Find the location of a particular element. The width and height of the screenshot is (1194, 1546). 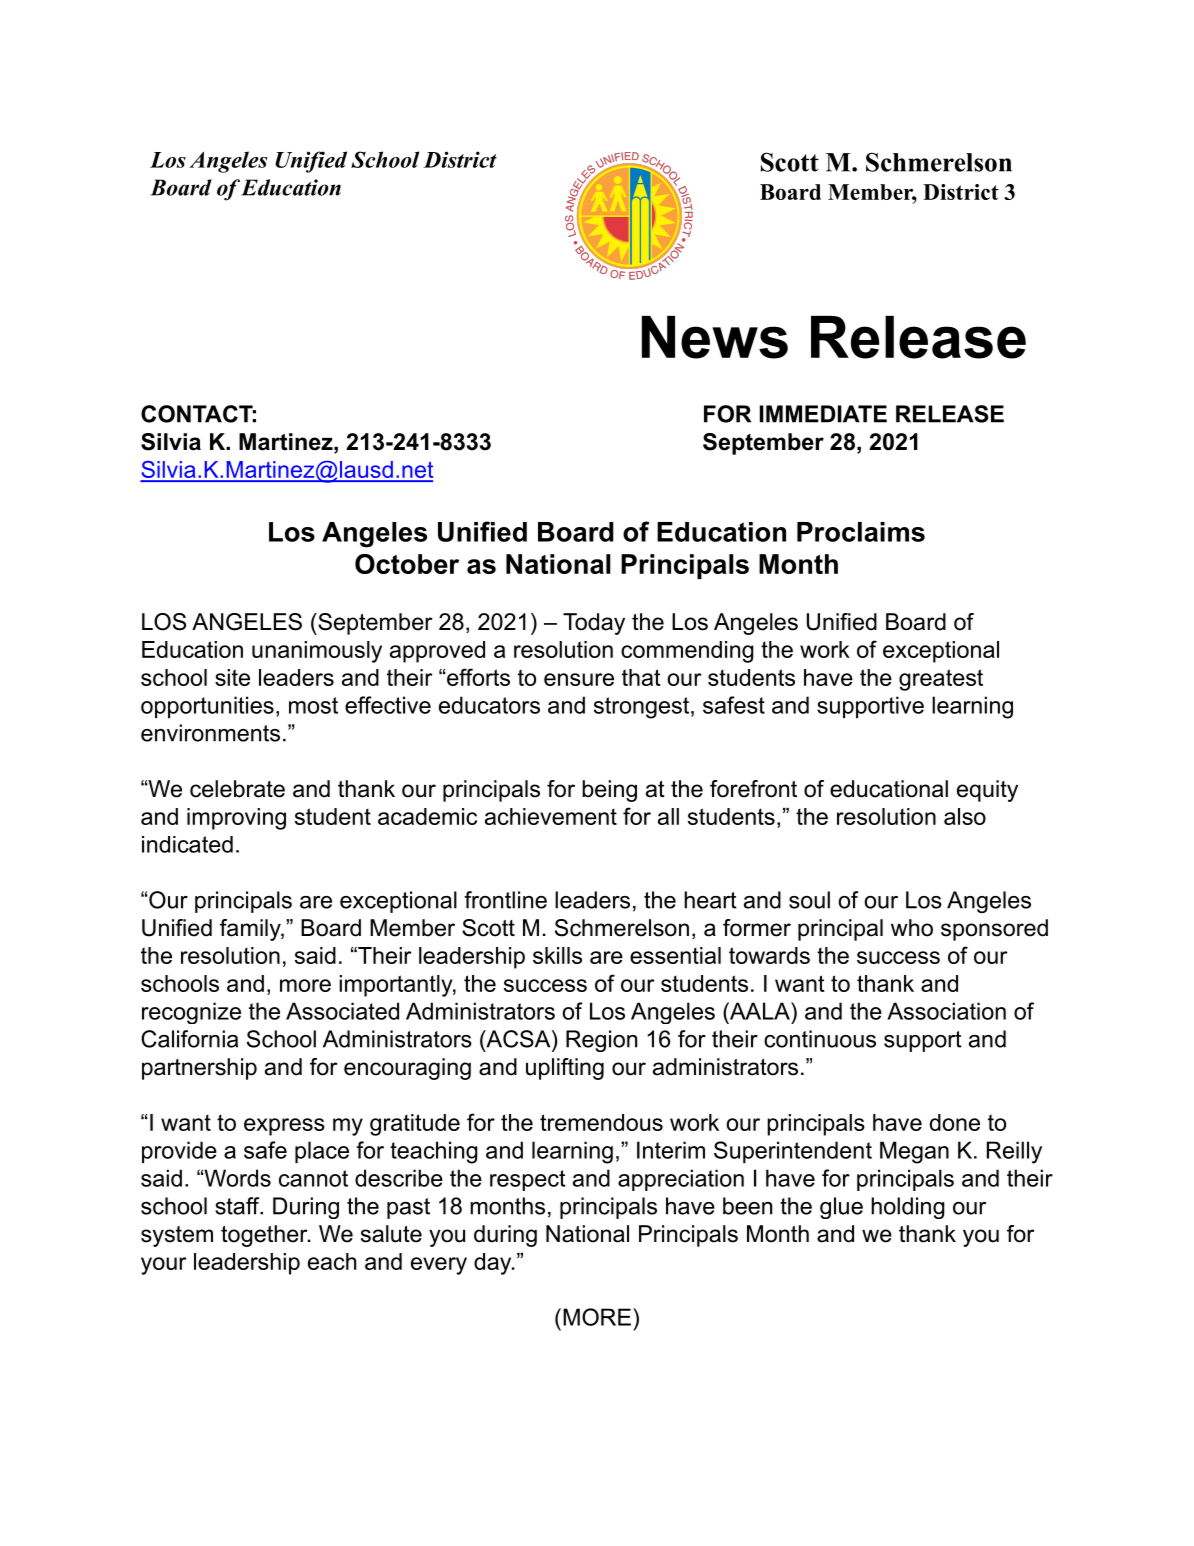

also is located at coordinates (965, 816).
